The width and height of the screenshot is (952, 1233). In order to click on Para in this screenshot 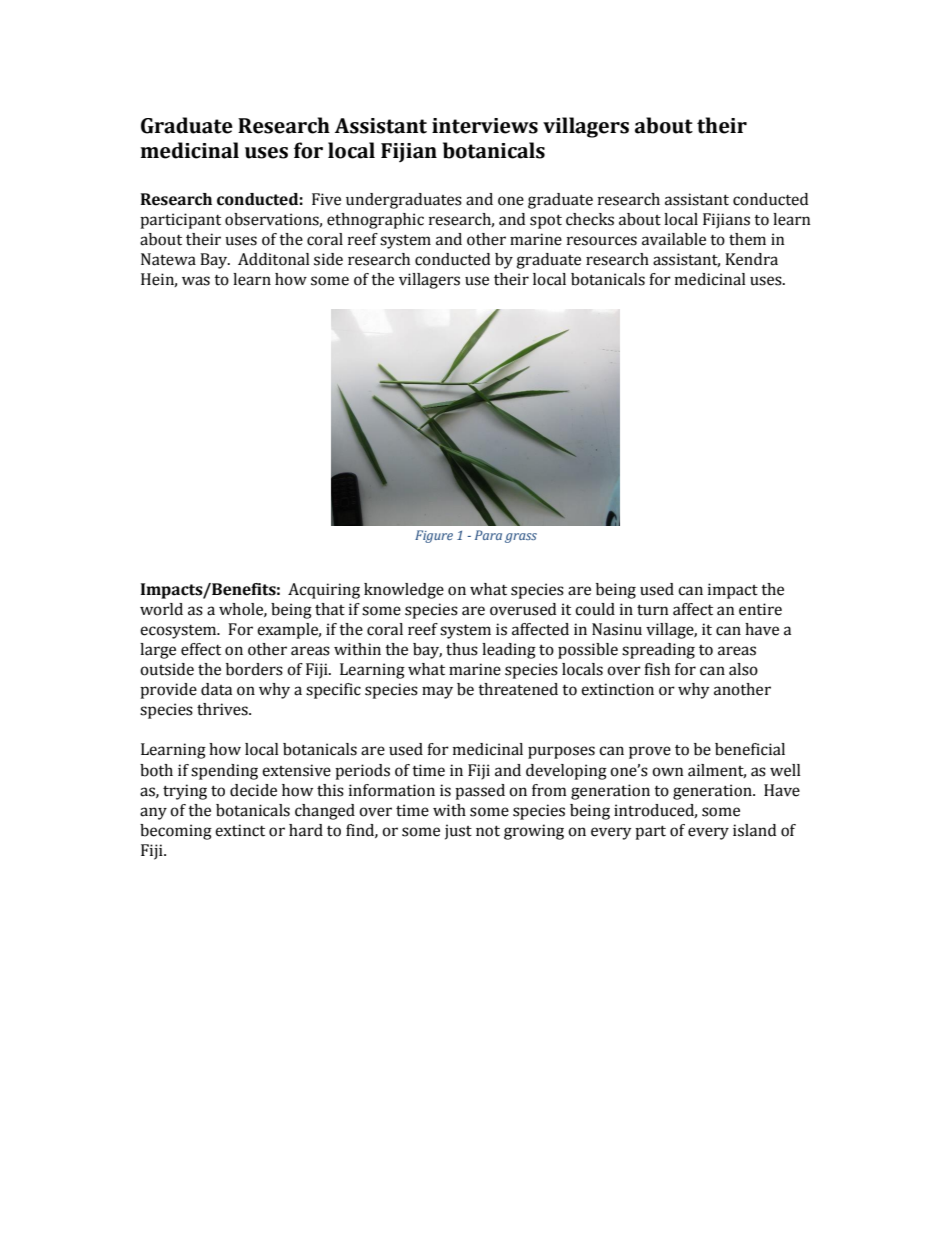, I will do `click(488, 535)`.
